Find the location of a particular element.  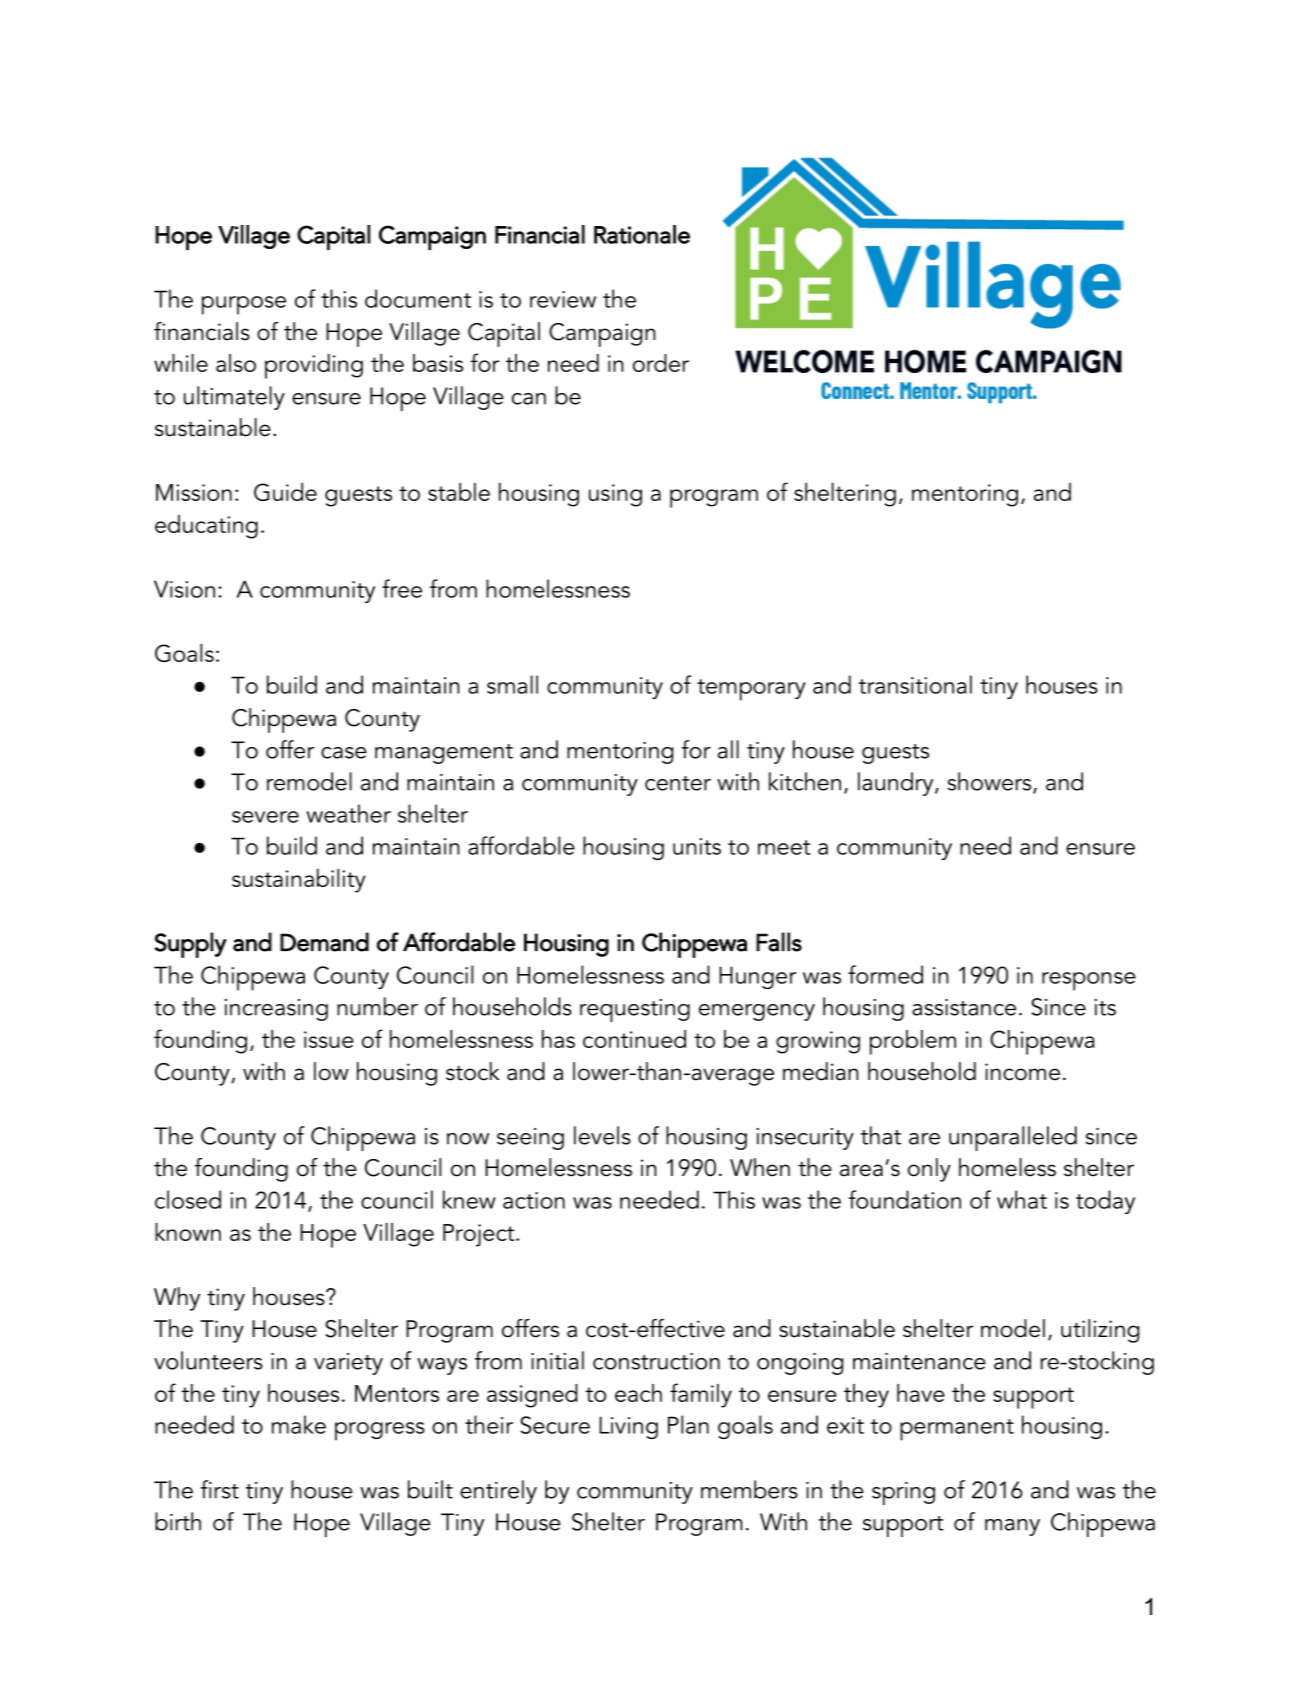

order is located at coordinates (661, 363).
